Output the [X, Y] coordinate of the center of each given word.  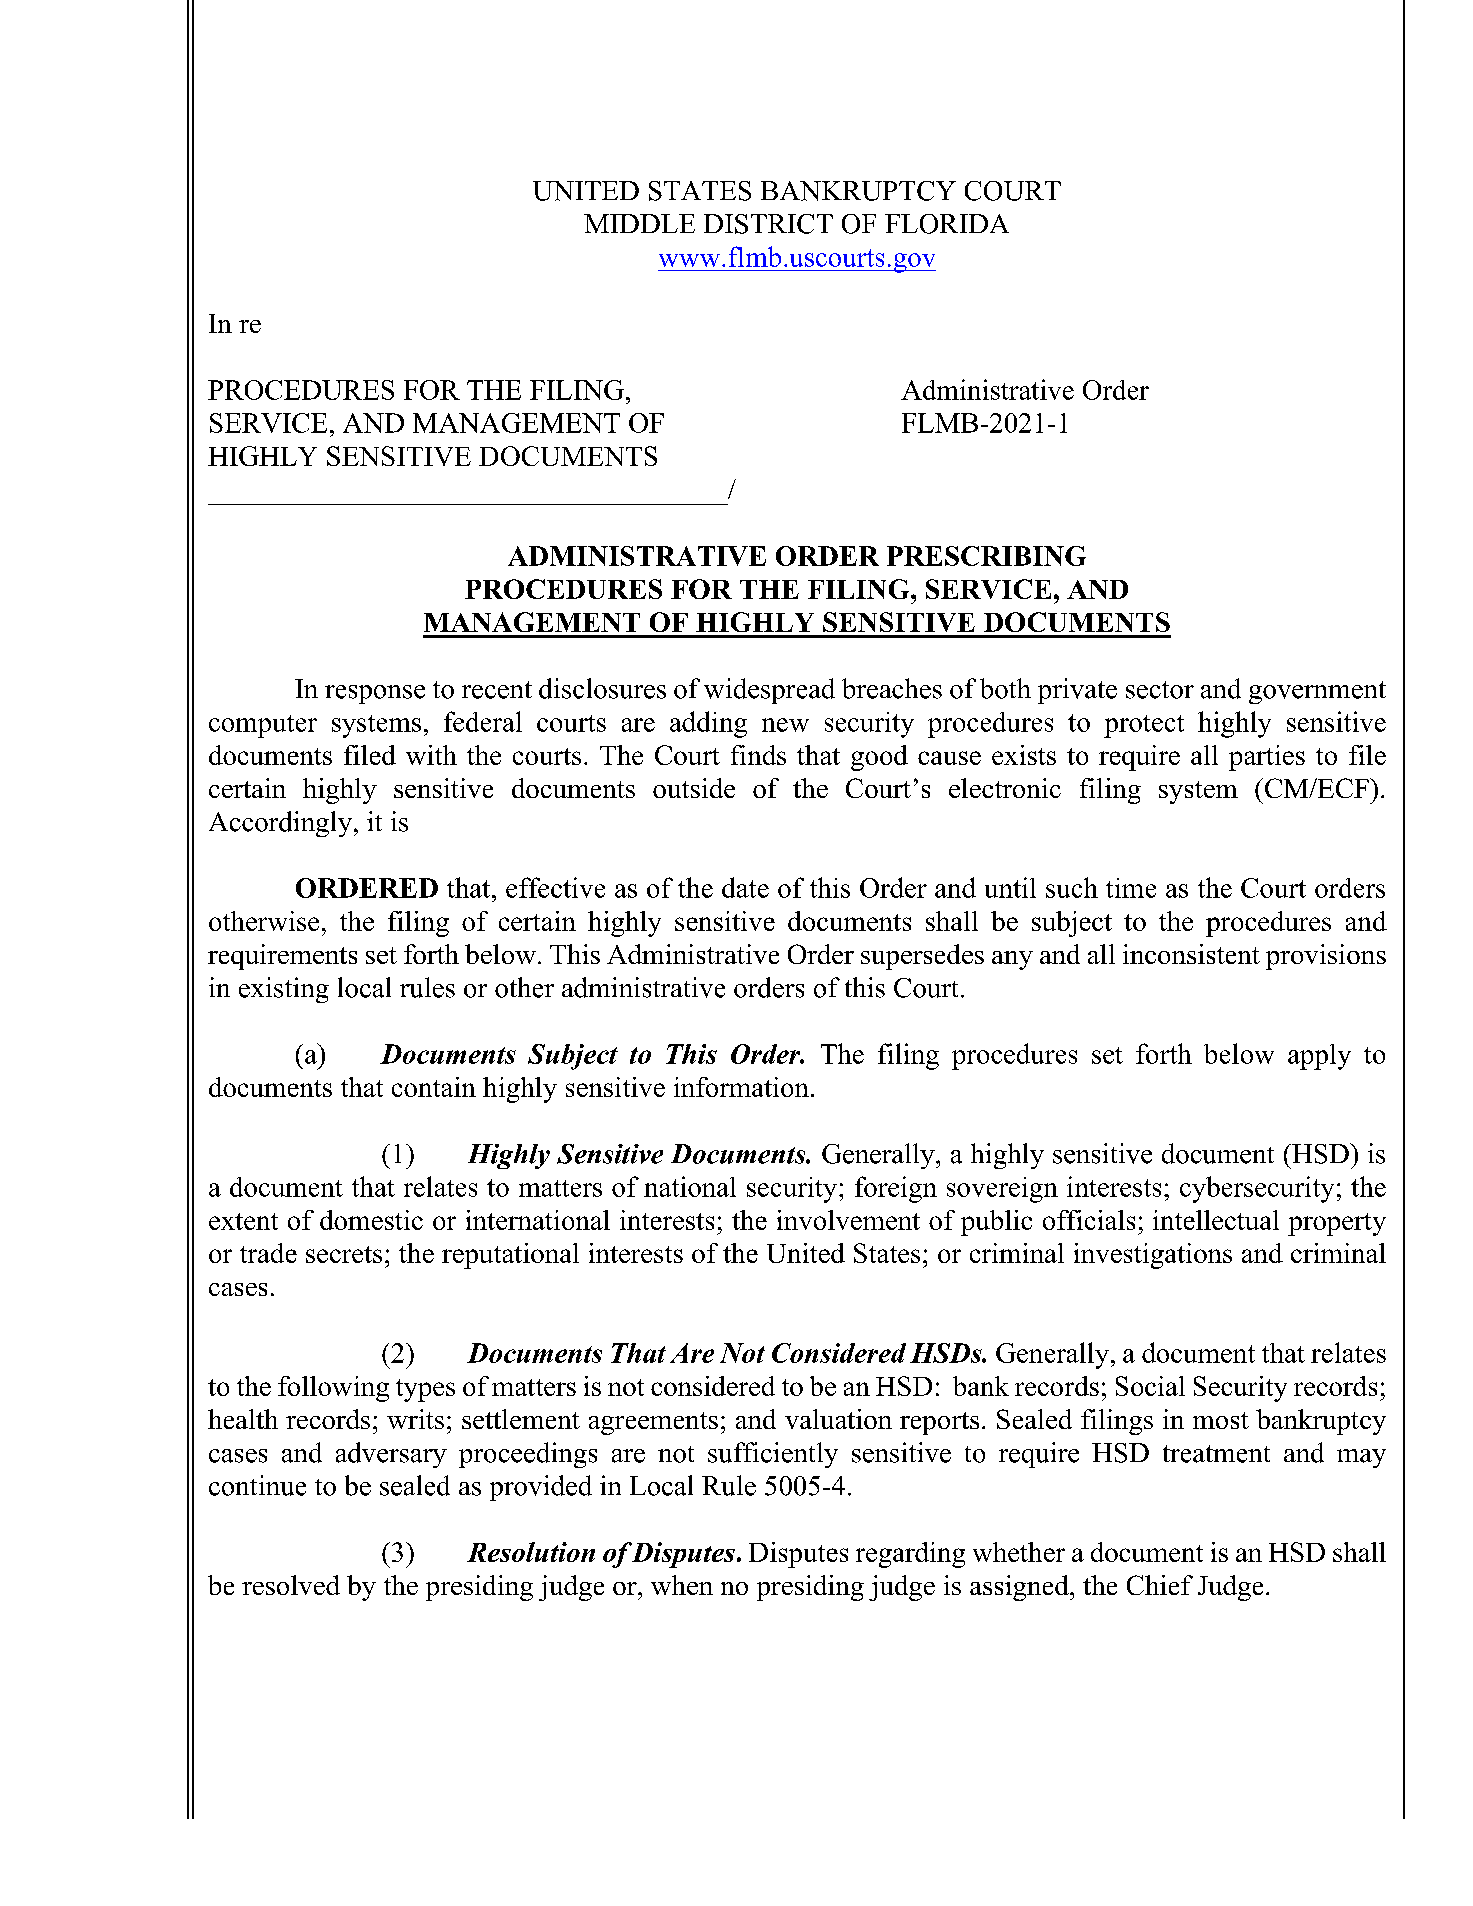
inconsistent [1191, 954]
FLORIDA [947, 224]
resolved [291, 1585]
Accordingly [280, 824]
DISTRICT [768, 224]
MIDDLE [639, 223]
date [745, 887]
